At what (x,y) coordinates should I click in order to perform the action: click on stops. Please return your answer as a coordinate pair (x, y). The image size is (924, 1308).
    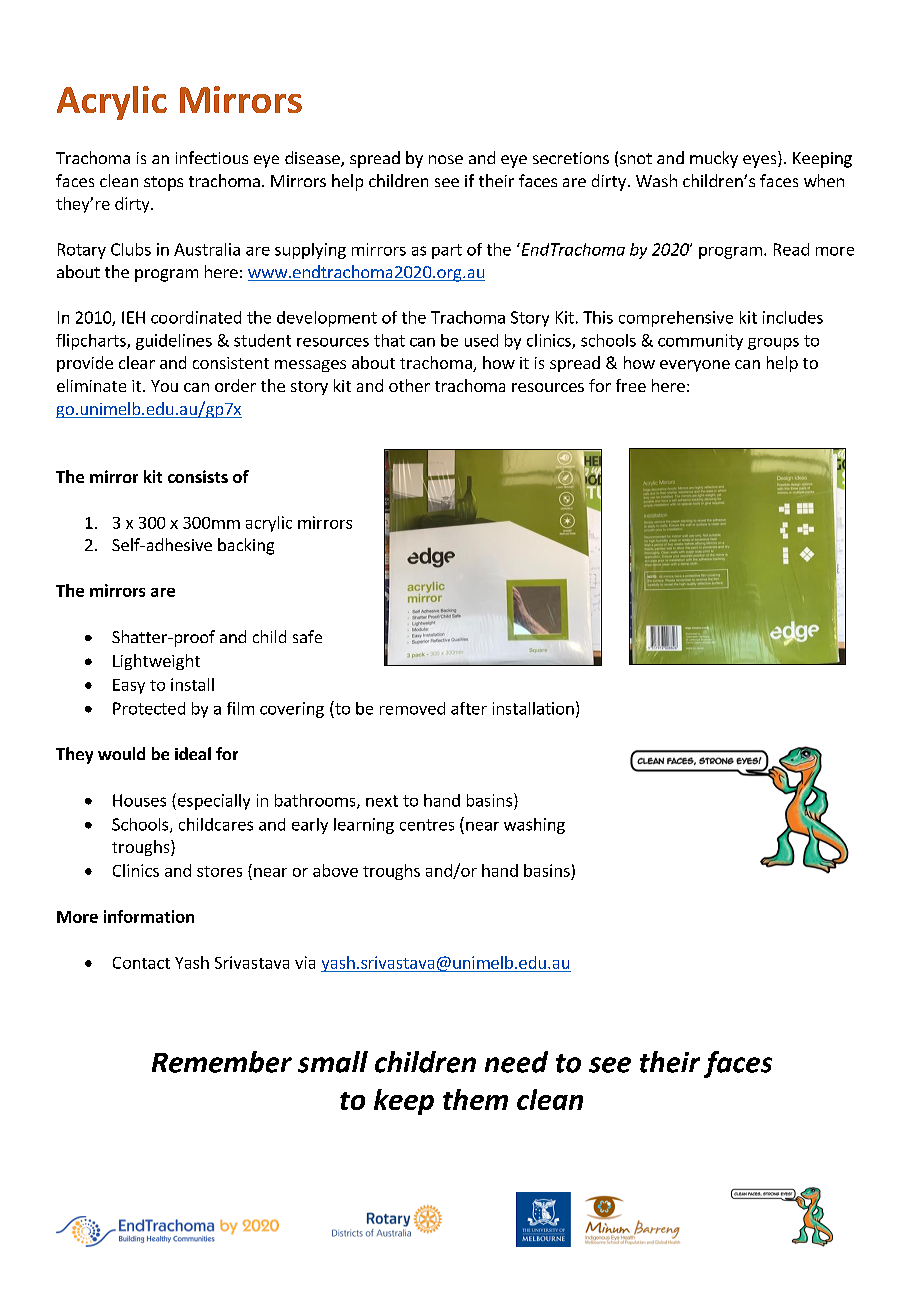
    Looking at the image, I should click on (163, 183).
